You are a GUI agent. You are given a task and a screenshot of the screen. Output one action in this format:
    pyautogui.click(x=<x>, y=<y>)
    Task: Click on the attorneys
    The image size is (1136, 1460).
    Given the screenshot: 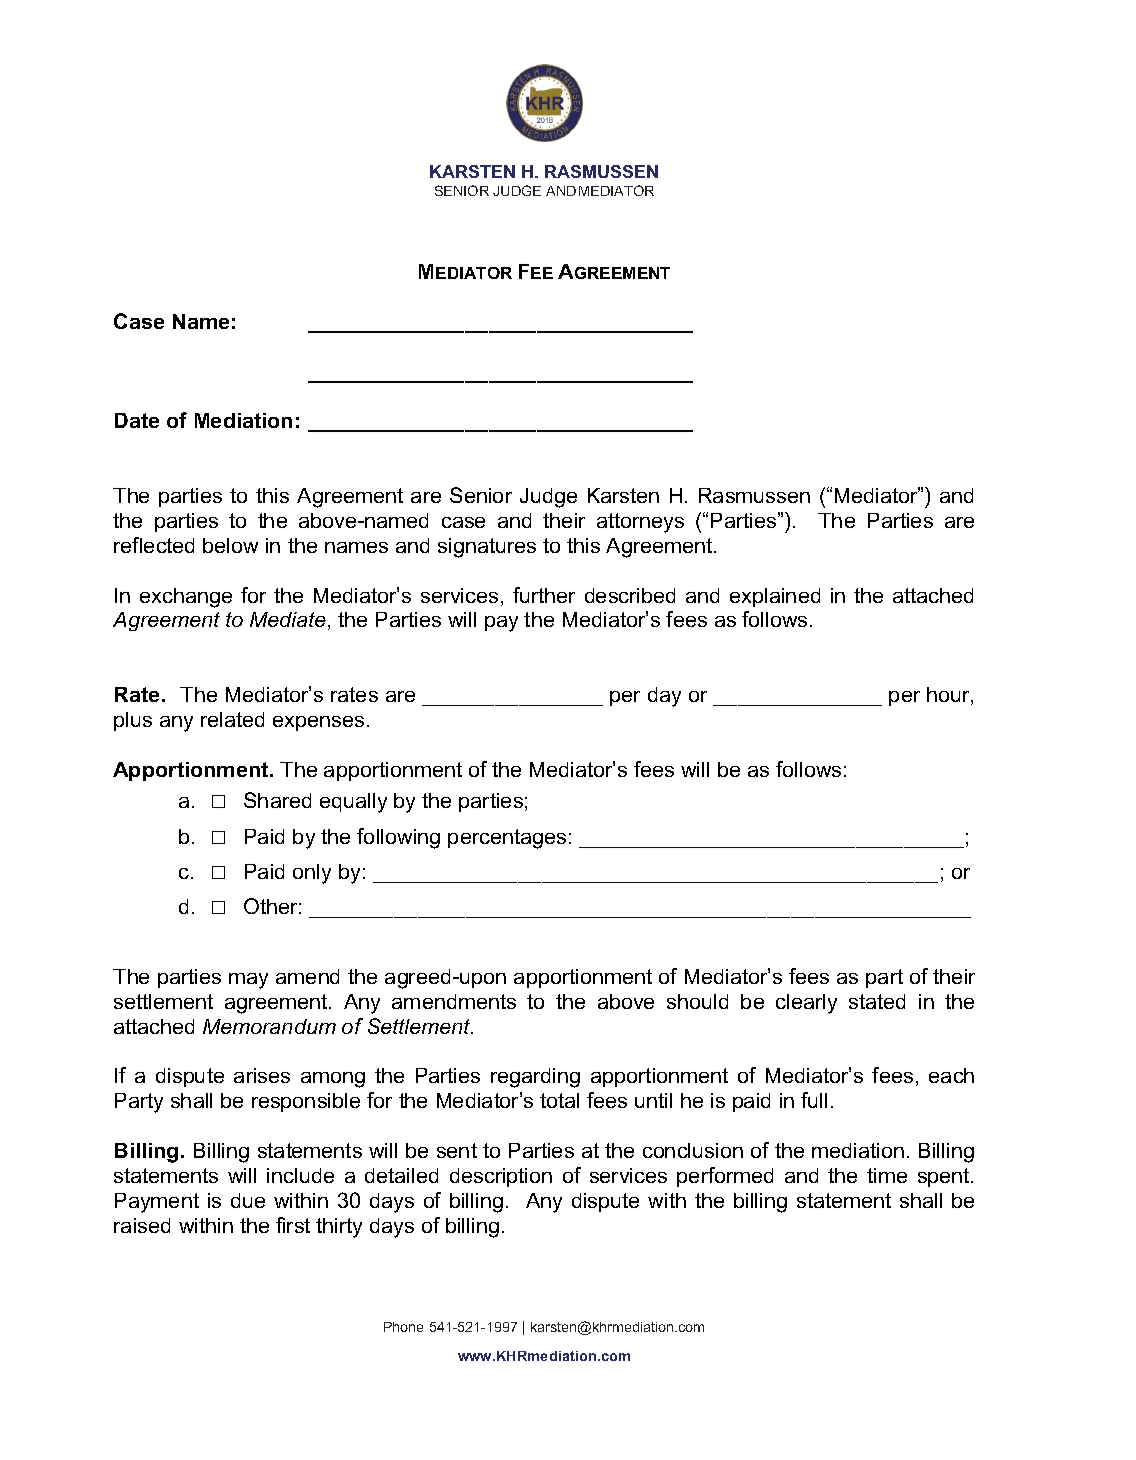 What is the action you would take?
    pyautogui.click(x=640, y=523)
